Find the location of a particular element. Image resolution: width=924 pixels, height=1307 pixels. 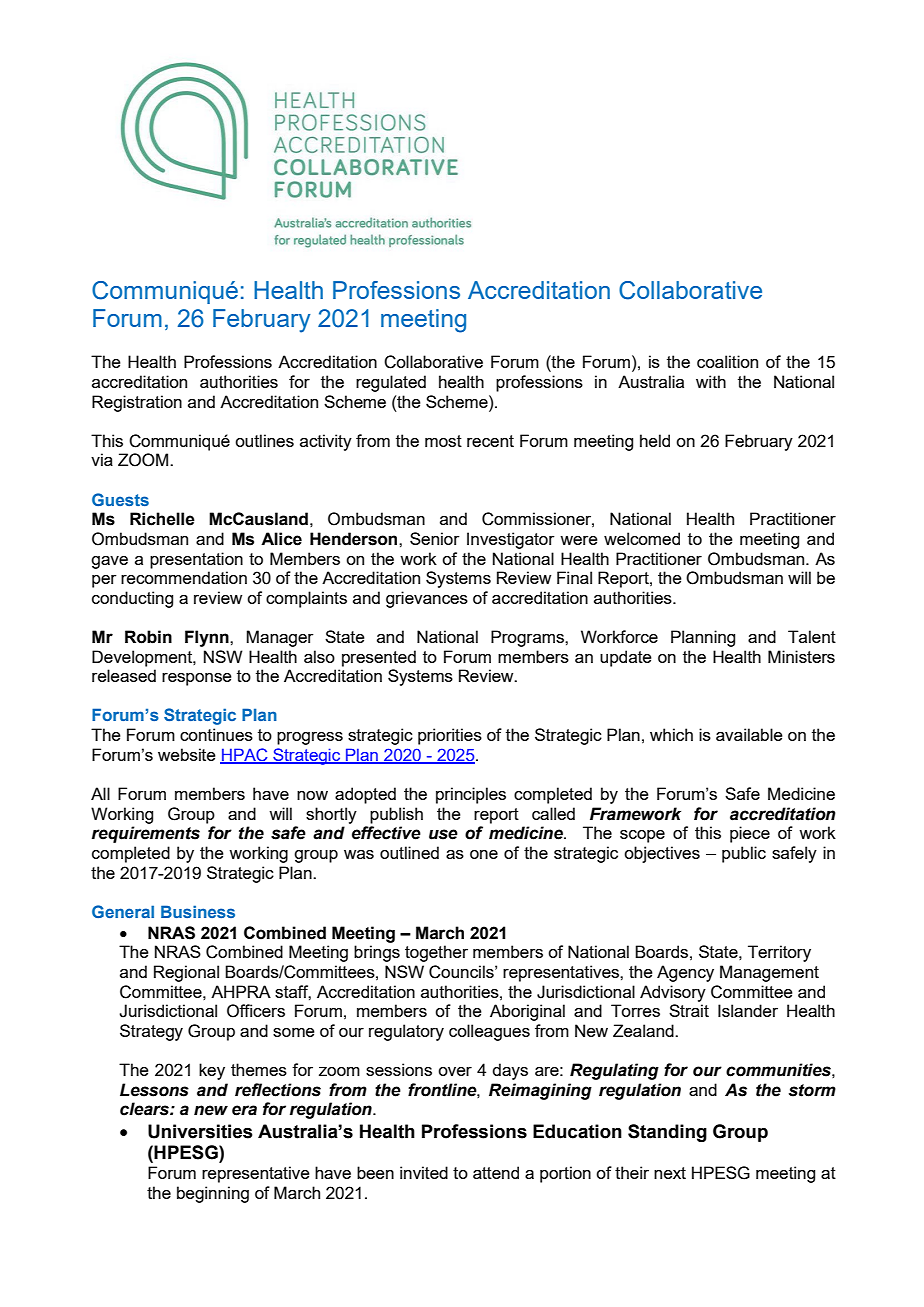

with is located at coordinates (711, 381).
